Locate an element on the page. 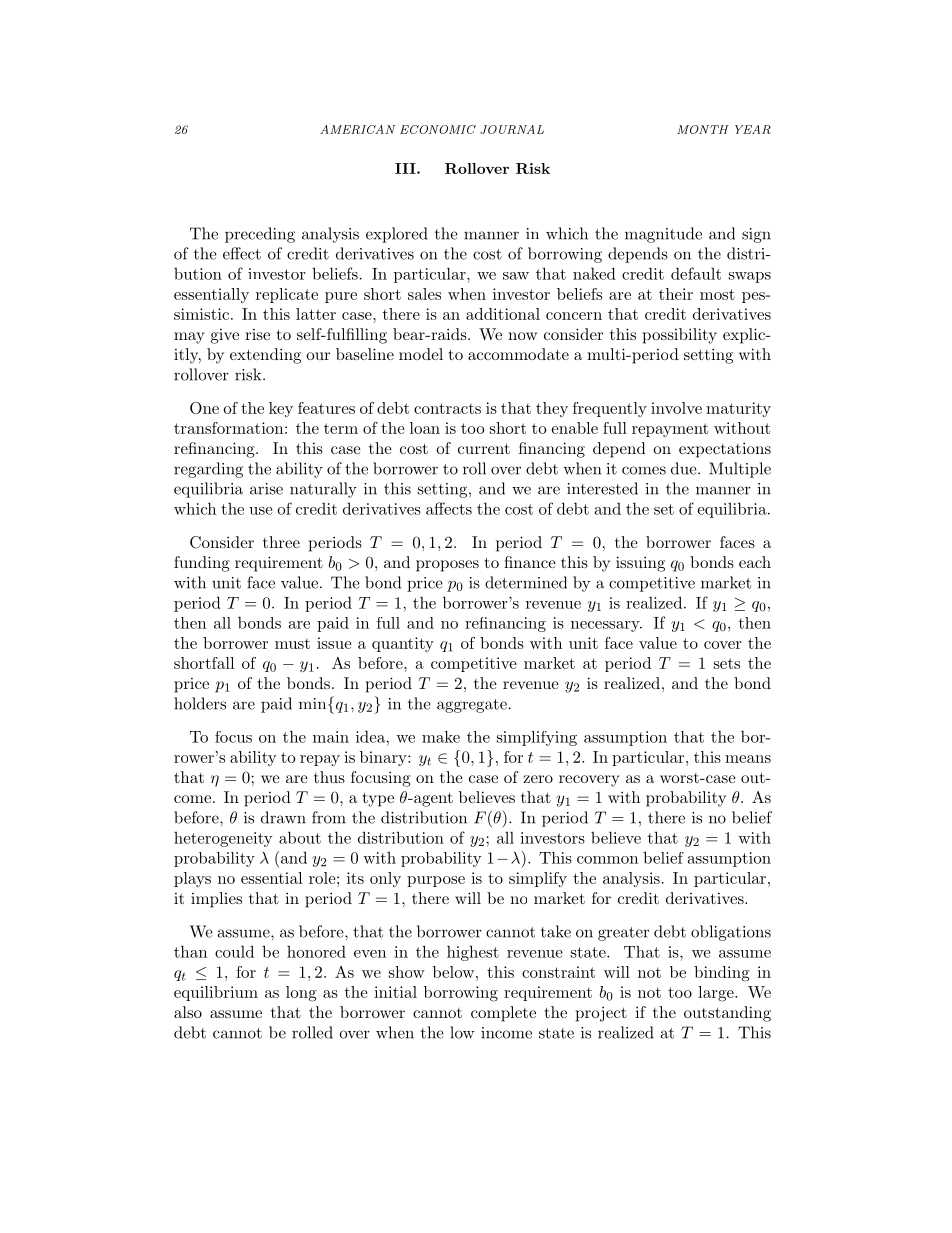  give is located at coordinates (225, 336).
